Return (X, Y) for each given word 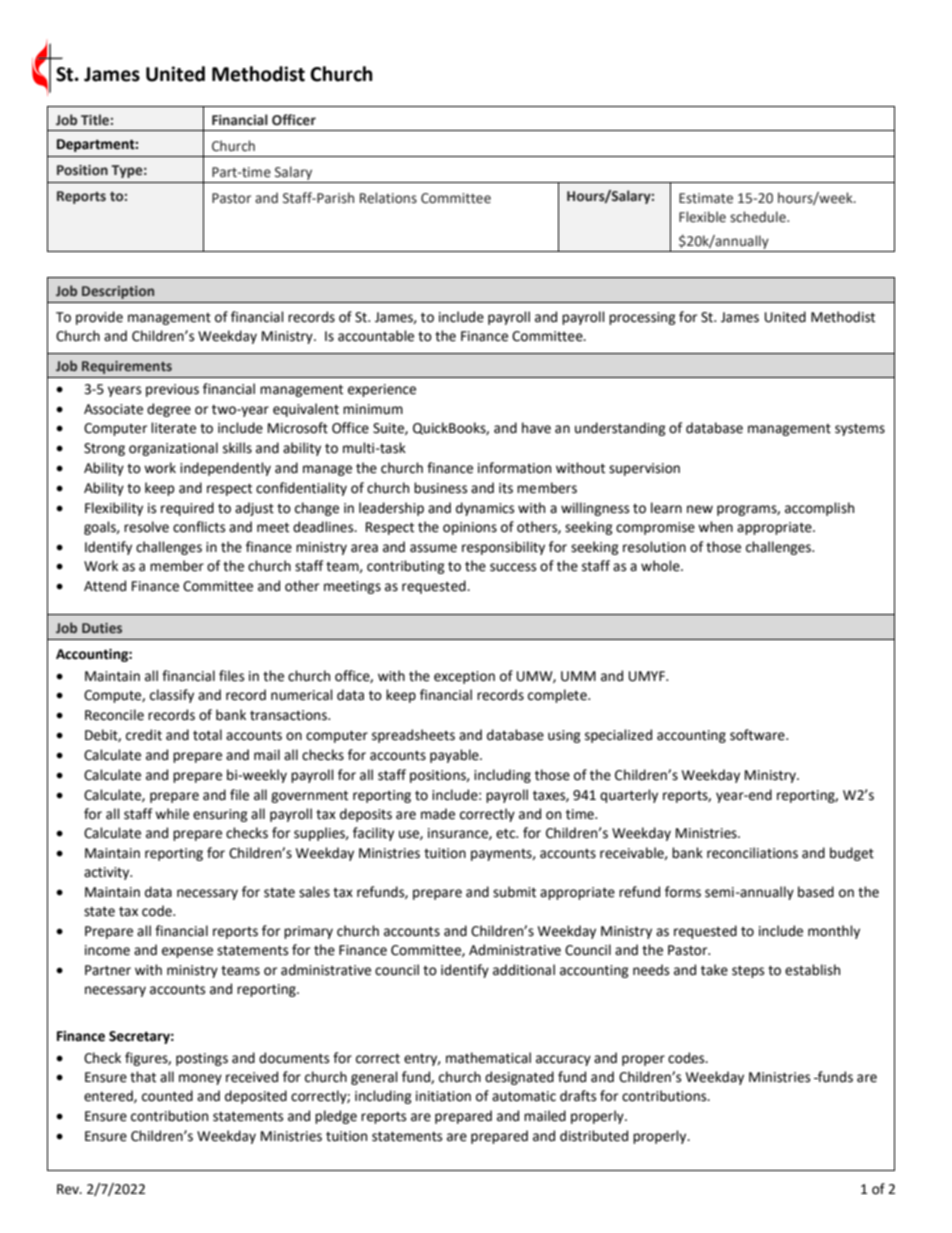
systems (860, 430)
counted (167, 1096)
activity (108, 873)
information (514, 468)
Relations (388, 198)
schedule (759, 217)
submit (514, 892)
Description (118, 292)
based (816, 892)
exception (464, 677)
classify (172, 696)
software (758, 735)
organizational (173, 449)
